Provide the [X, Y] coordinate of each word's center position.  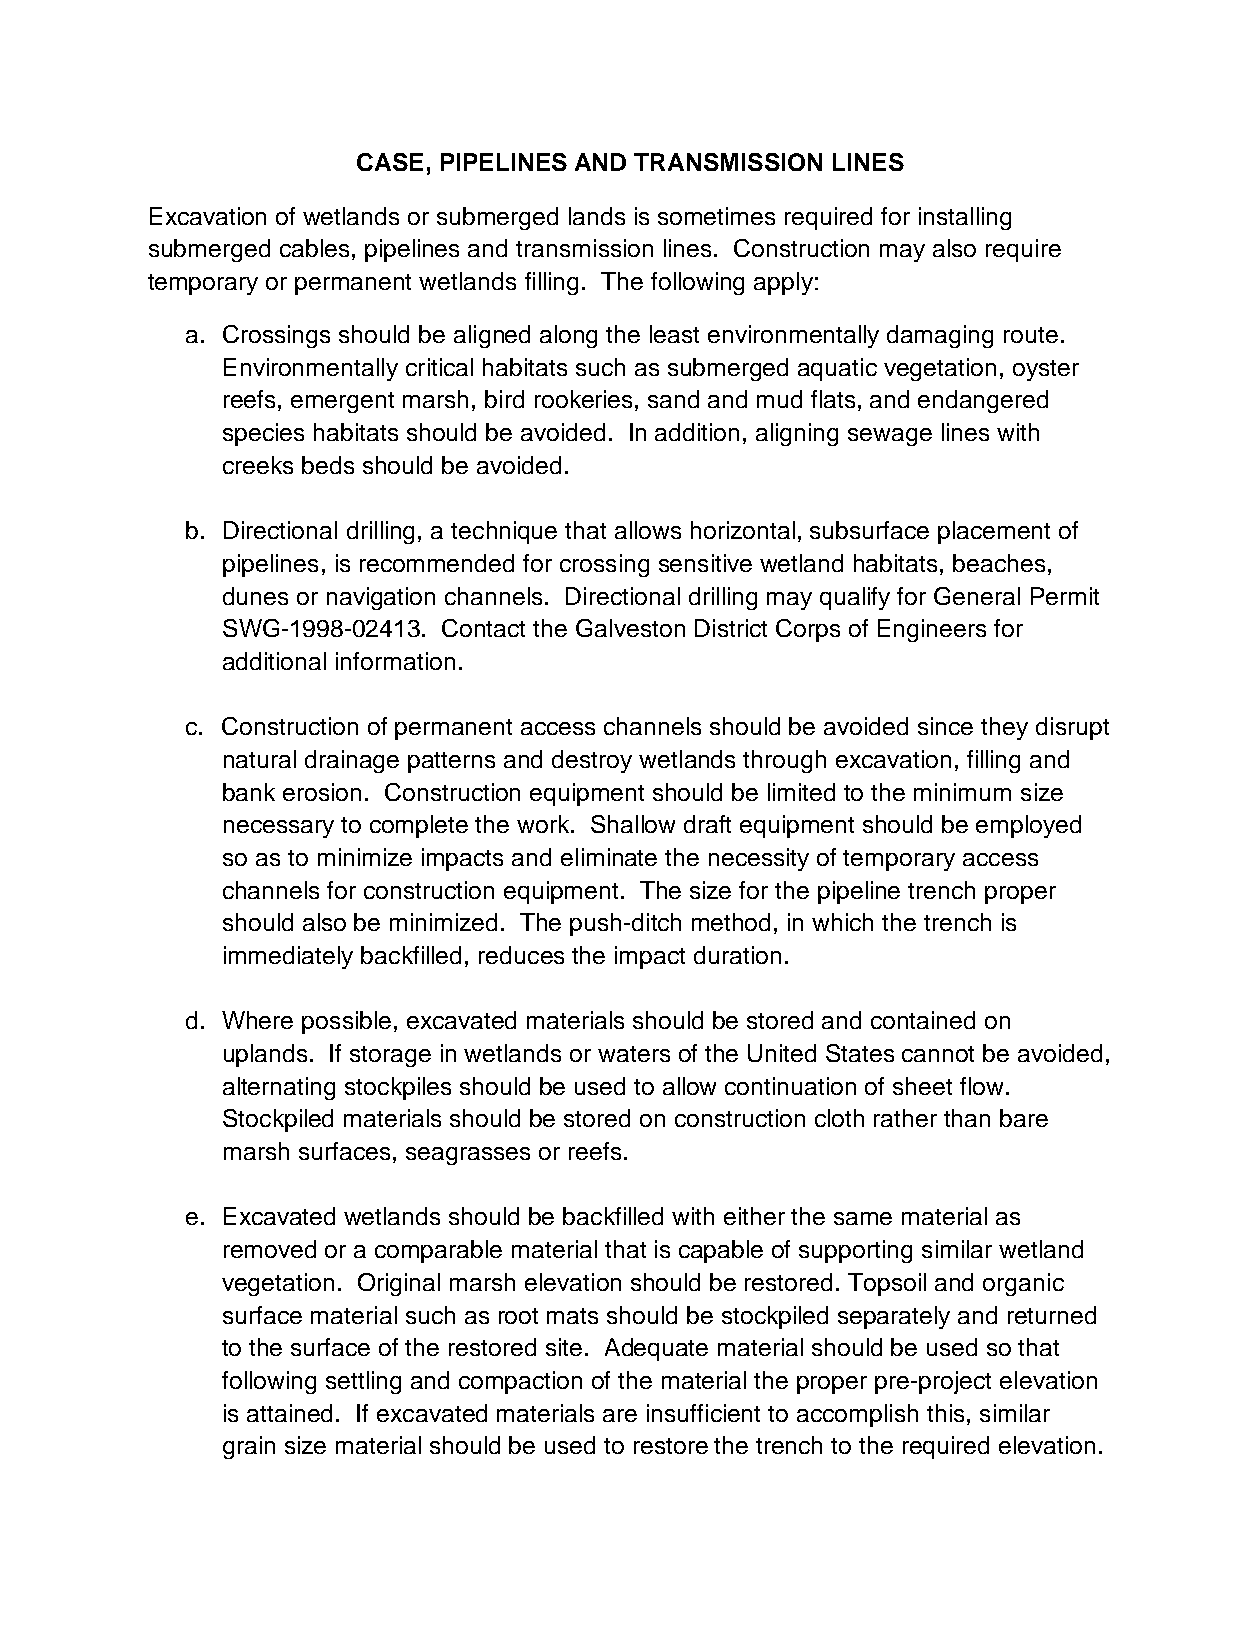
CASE [390, 162]
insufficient [703, 1413]
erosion [322, 792]
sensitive [705, 563]
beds [328, 465]
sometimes [716, 216]
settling [363, 1382]
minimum [962, 792]
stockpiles [398, 1088]
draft [707, 824]
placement [994, 532]
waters [634, 1054]
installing [965, 218]
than [967, 1118]
